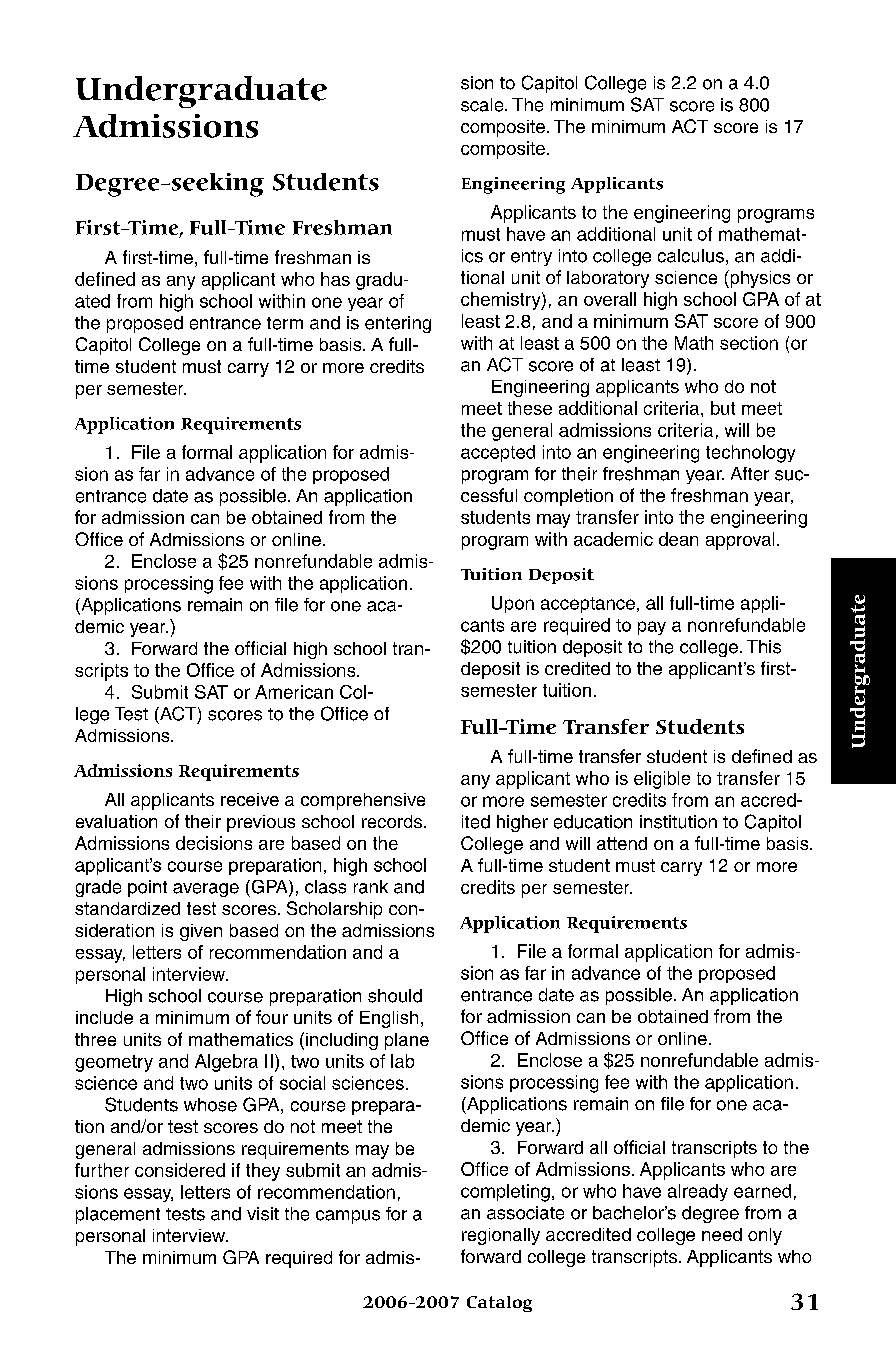  I want to click on records, so click(393, 821).
